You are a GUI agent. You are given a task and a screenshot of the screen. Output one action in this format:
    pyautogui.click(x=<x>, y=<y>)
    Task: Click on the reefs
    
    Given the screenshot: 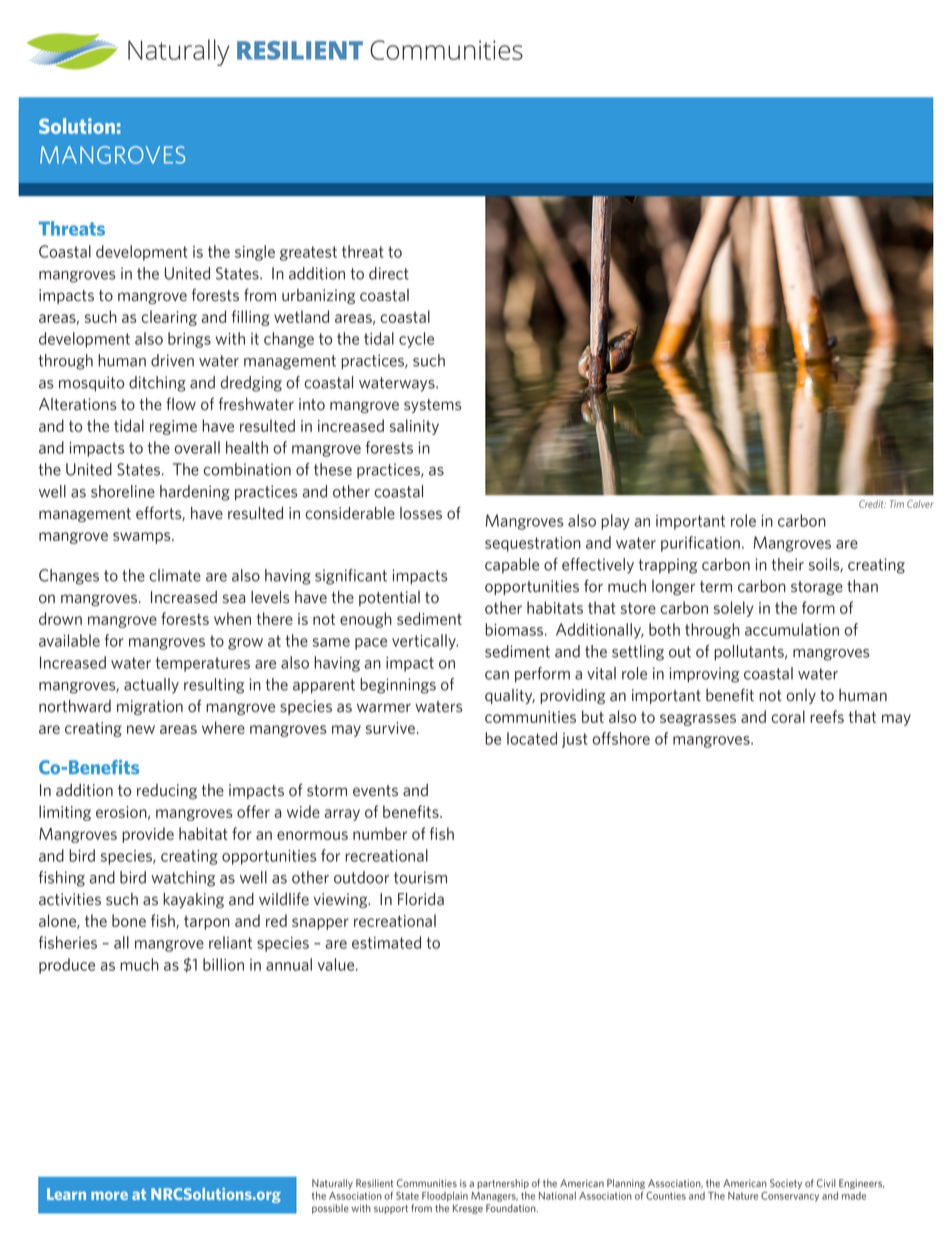 What is the action you would take?
    pyautogui.click(x=827, y=716)
